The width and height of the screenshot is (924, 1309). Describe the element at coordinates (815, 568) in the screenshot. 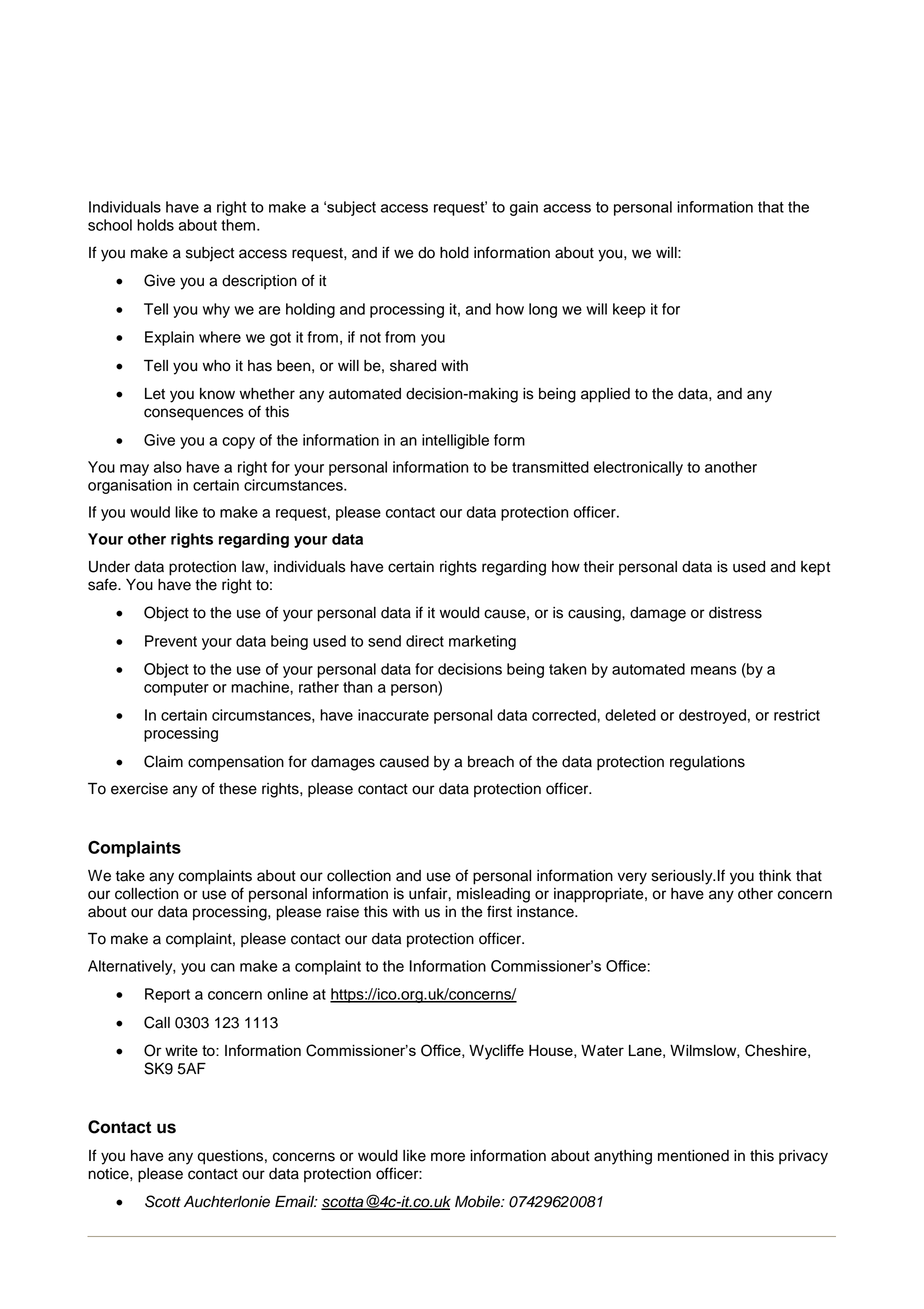

I see `kept` at that location.
